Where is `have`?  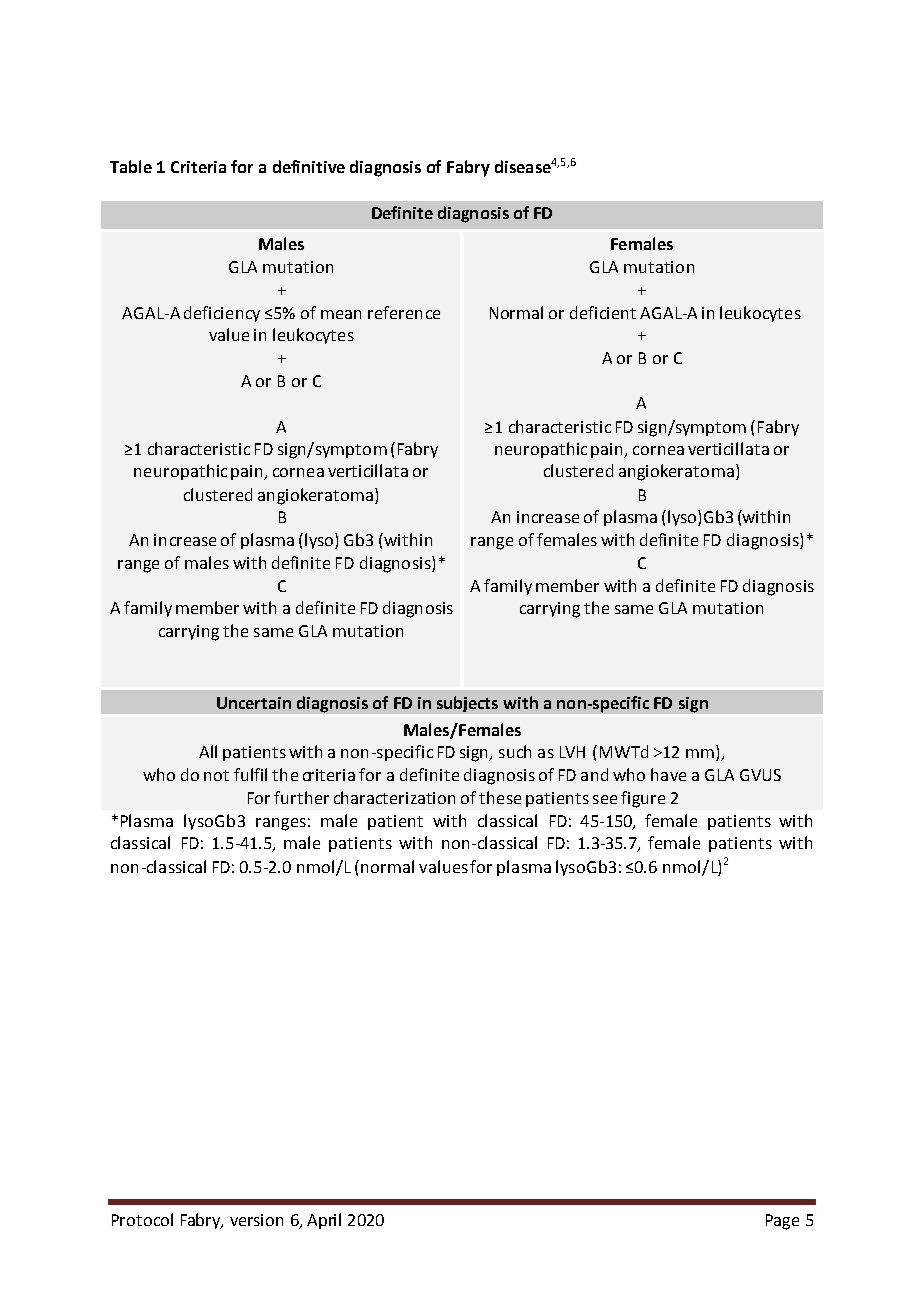
have is located at coordinates (668, 774).
